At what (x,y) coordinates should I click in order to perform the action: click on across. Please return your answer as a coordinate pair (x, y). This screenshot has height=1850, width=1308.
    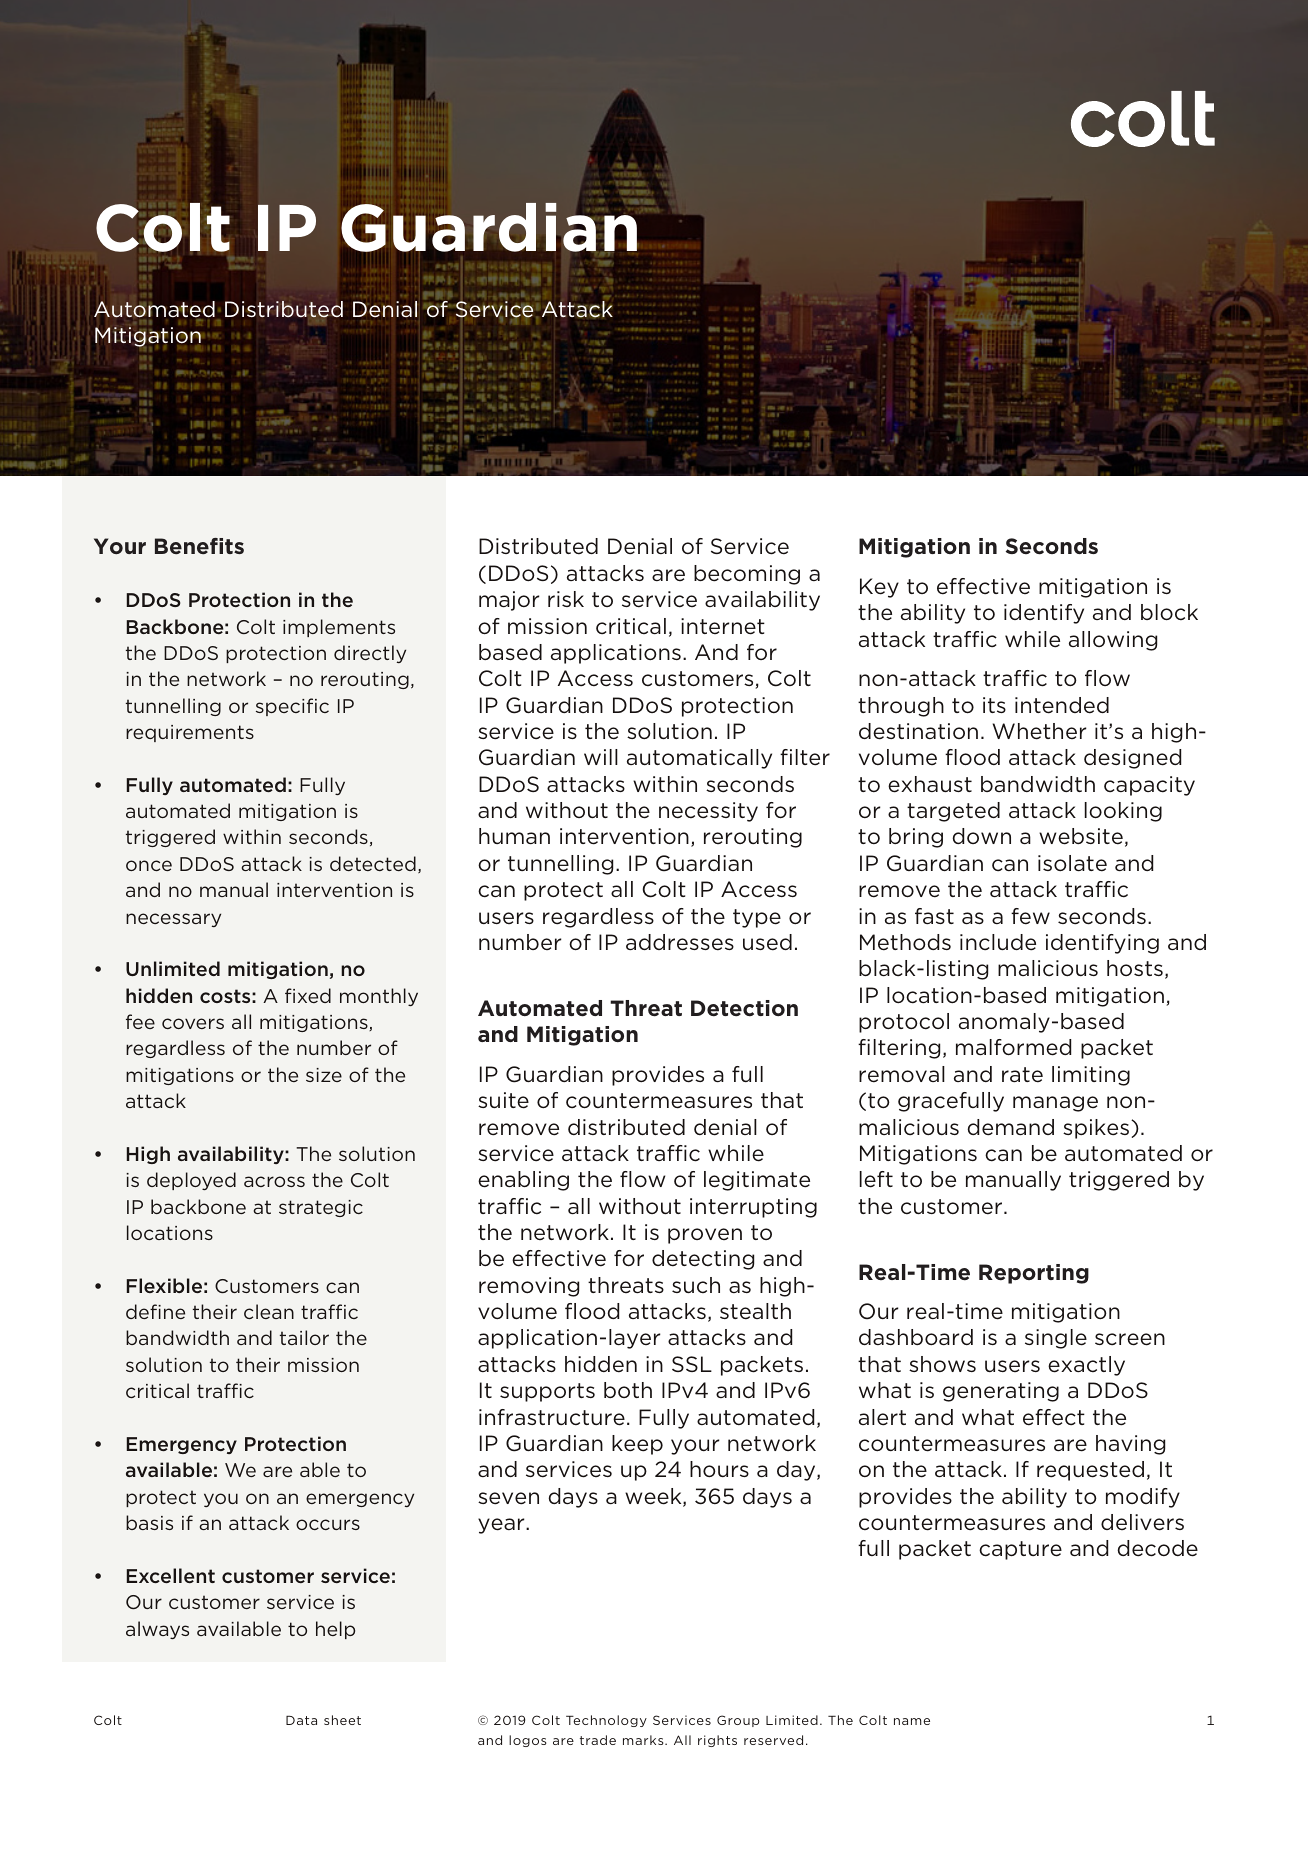
    Looking at the image, I should click on (274, 1181).
